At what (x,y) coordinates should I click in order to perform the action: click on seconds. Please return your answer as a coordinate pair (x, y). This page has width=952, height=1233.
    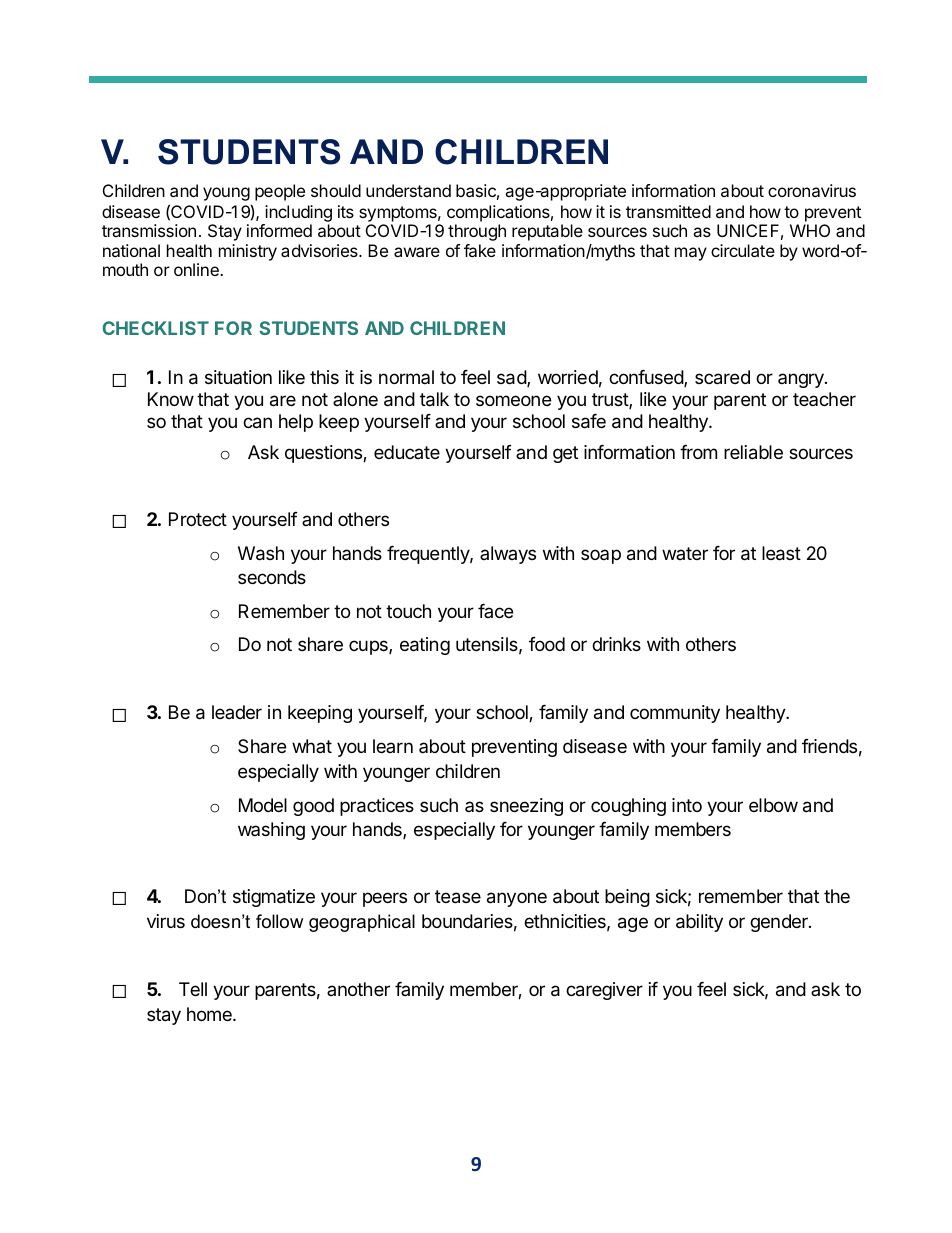
    Looking at the image, I should click on (272, 577).
